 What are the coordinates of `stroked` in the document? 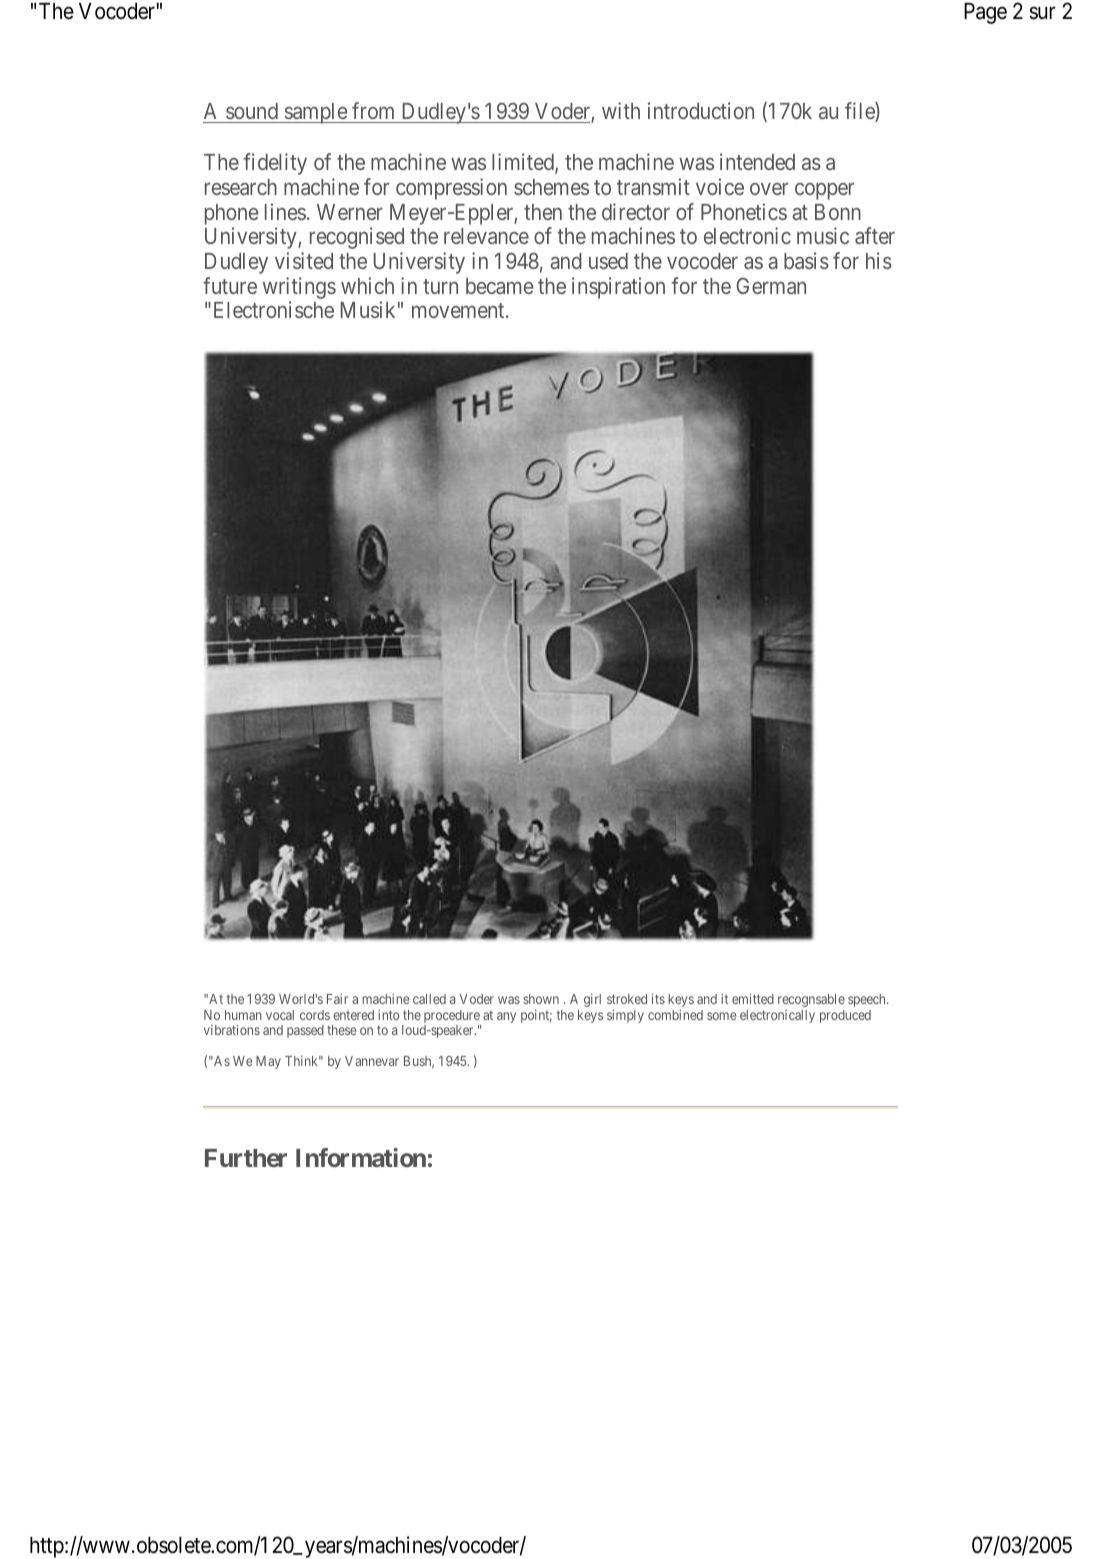 It's located at (627, 999).
